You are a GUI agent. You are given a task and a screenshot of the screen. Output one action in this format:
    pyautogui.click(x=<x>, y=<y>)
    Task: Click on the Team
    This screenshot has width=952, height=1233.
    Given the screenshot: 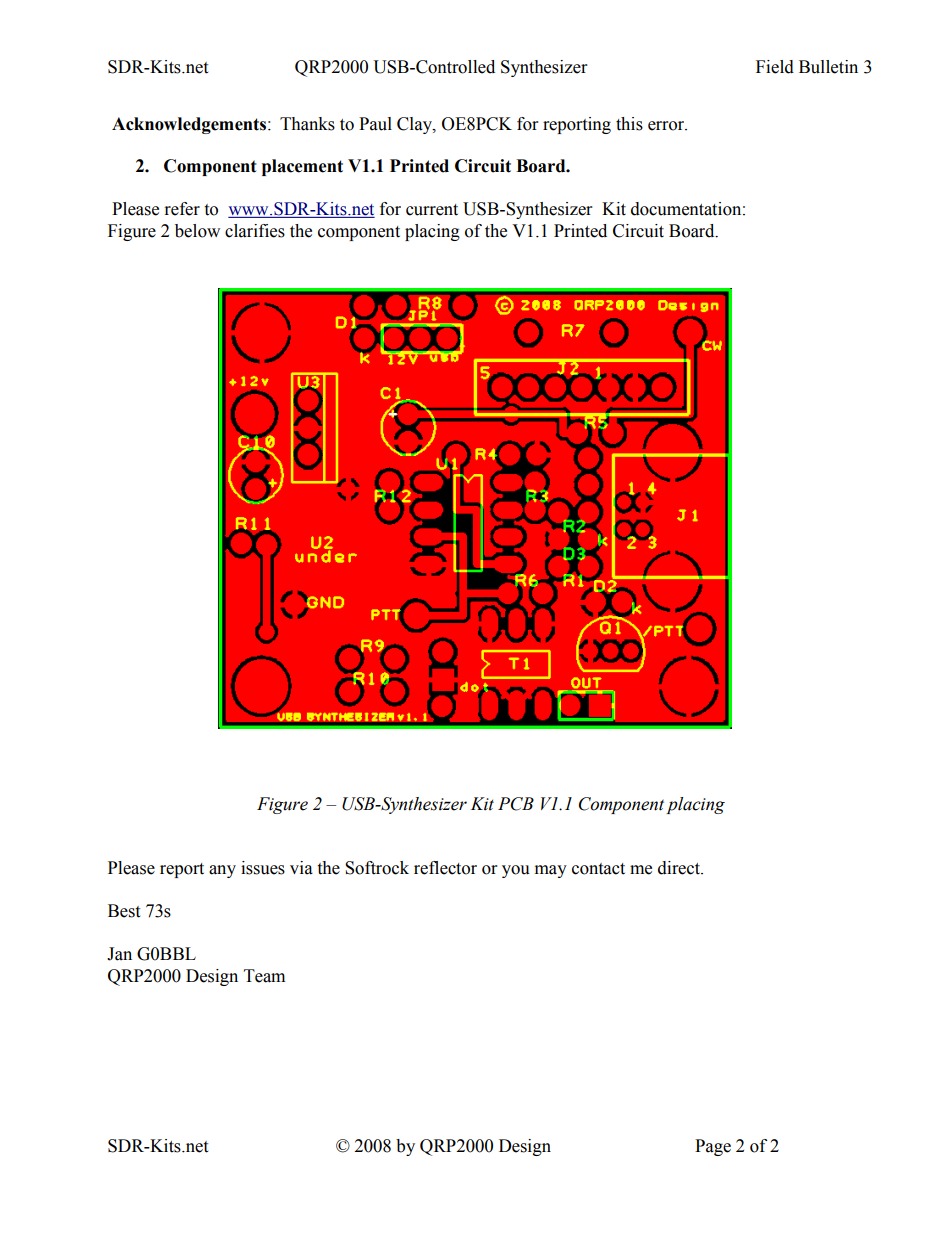 What is the action you would take?
    pyautogui.click(x=264, y=976)
